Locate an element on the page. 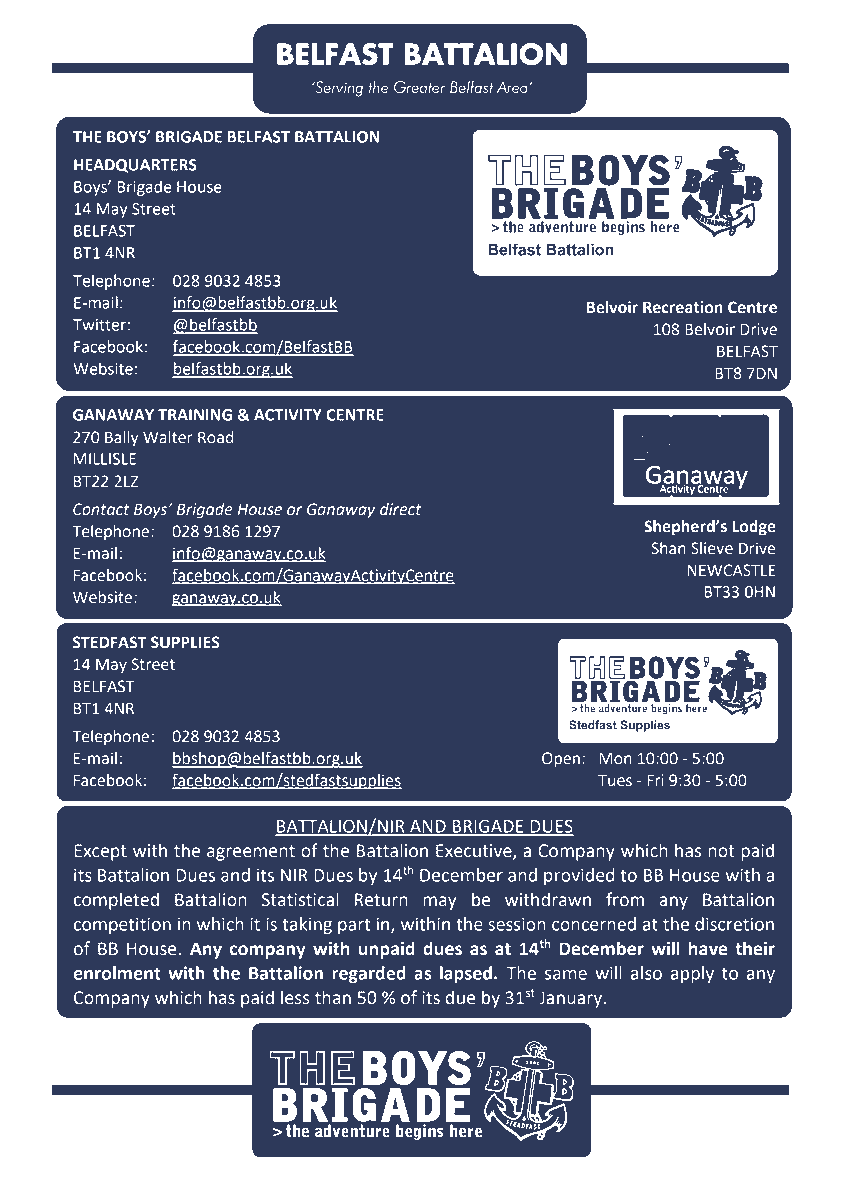  agreement is located at coordinates (251, 853).
